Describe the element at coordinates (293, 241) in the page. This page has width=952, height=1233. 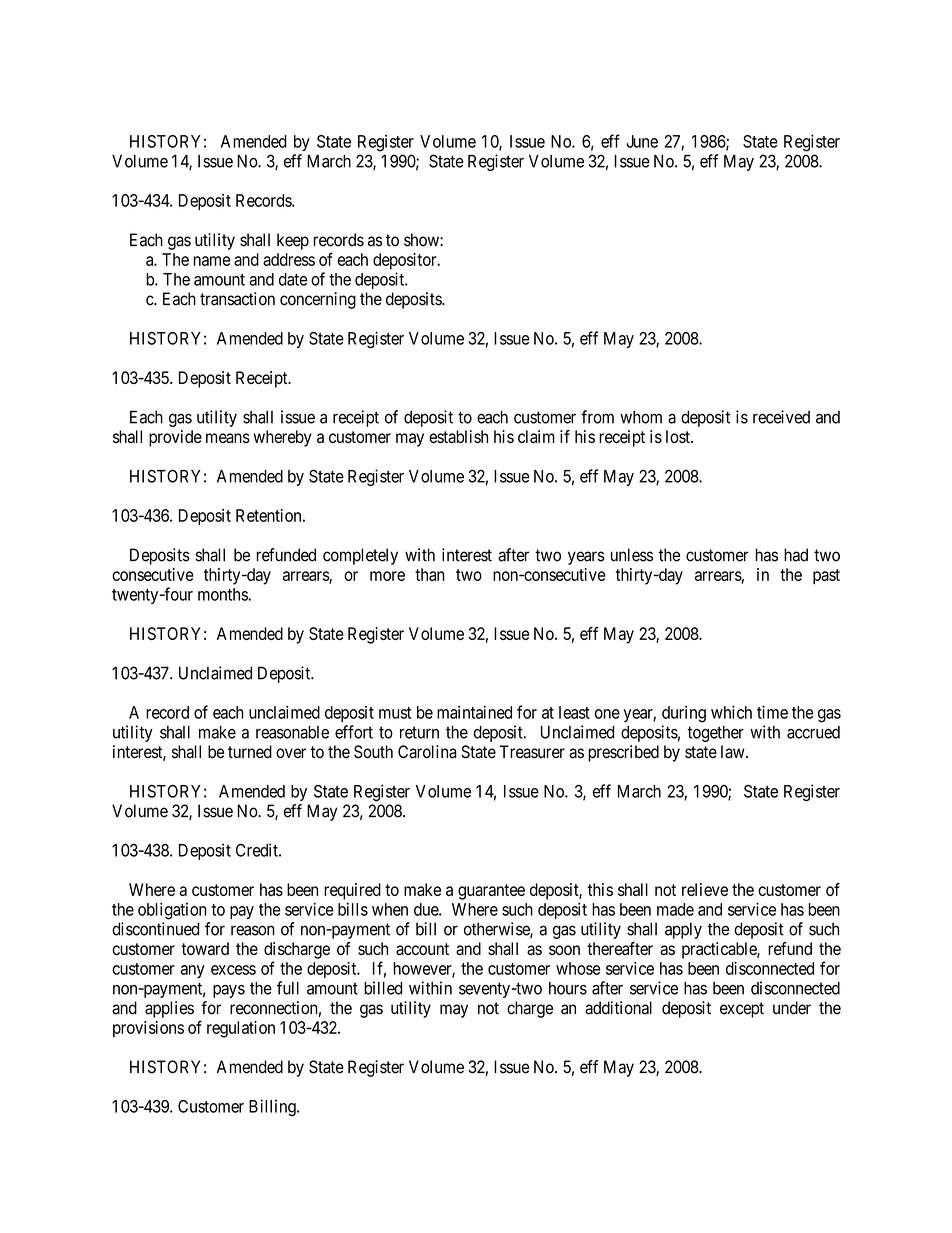
I see `keep` at that location.
